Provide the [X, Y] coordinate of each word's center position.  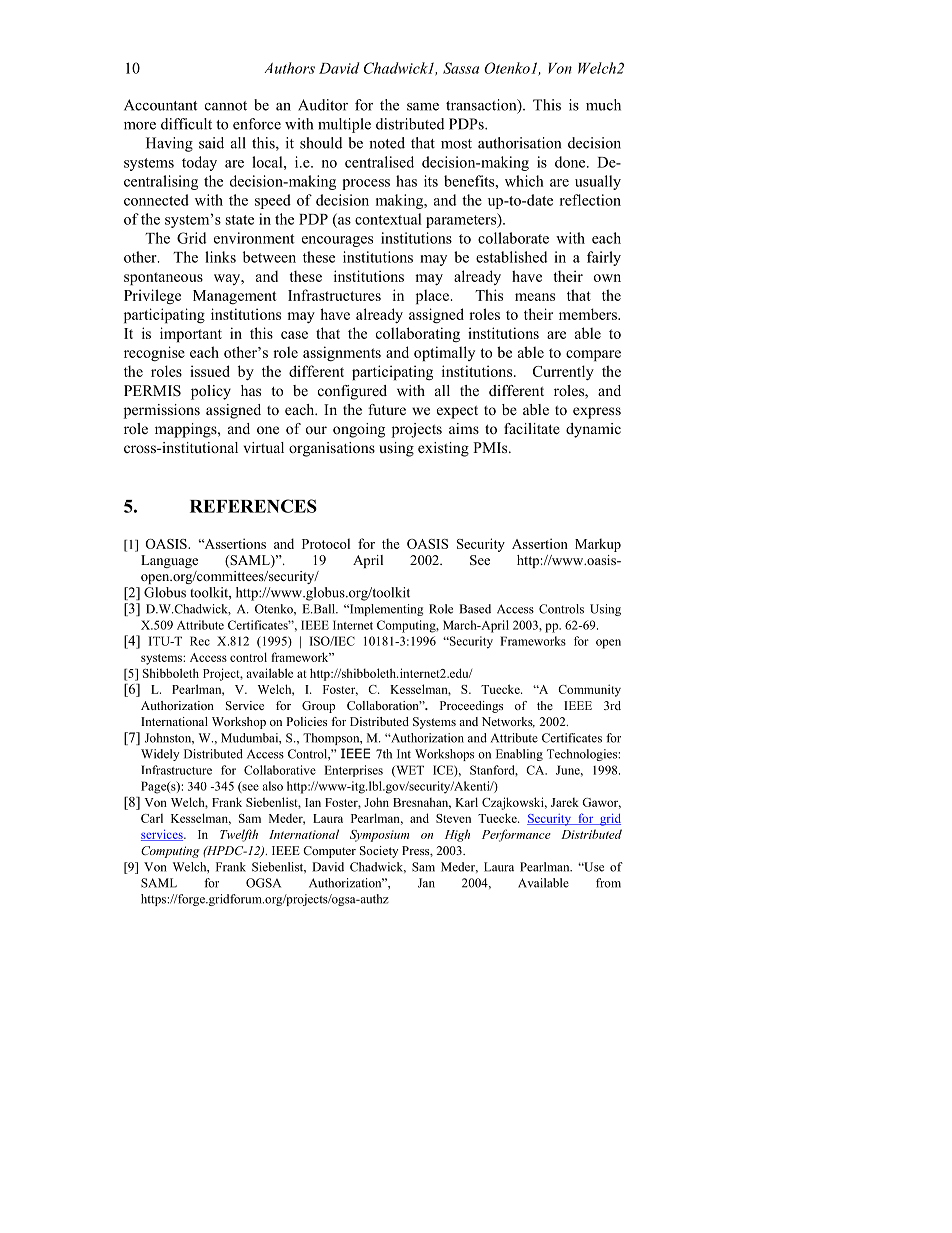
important [191, 334]
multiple [344, 125]
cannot [226, 106]
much [603, 105]
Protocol [326, 543]
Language [169, 561]
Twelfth [239, 835]
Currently [563, 372]
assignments [342, 353]
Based [475, 609]
